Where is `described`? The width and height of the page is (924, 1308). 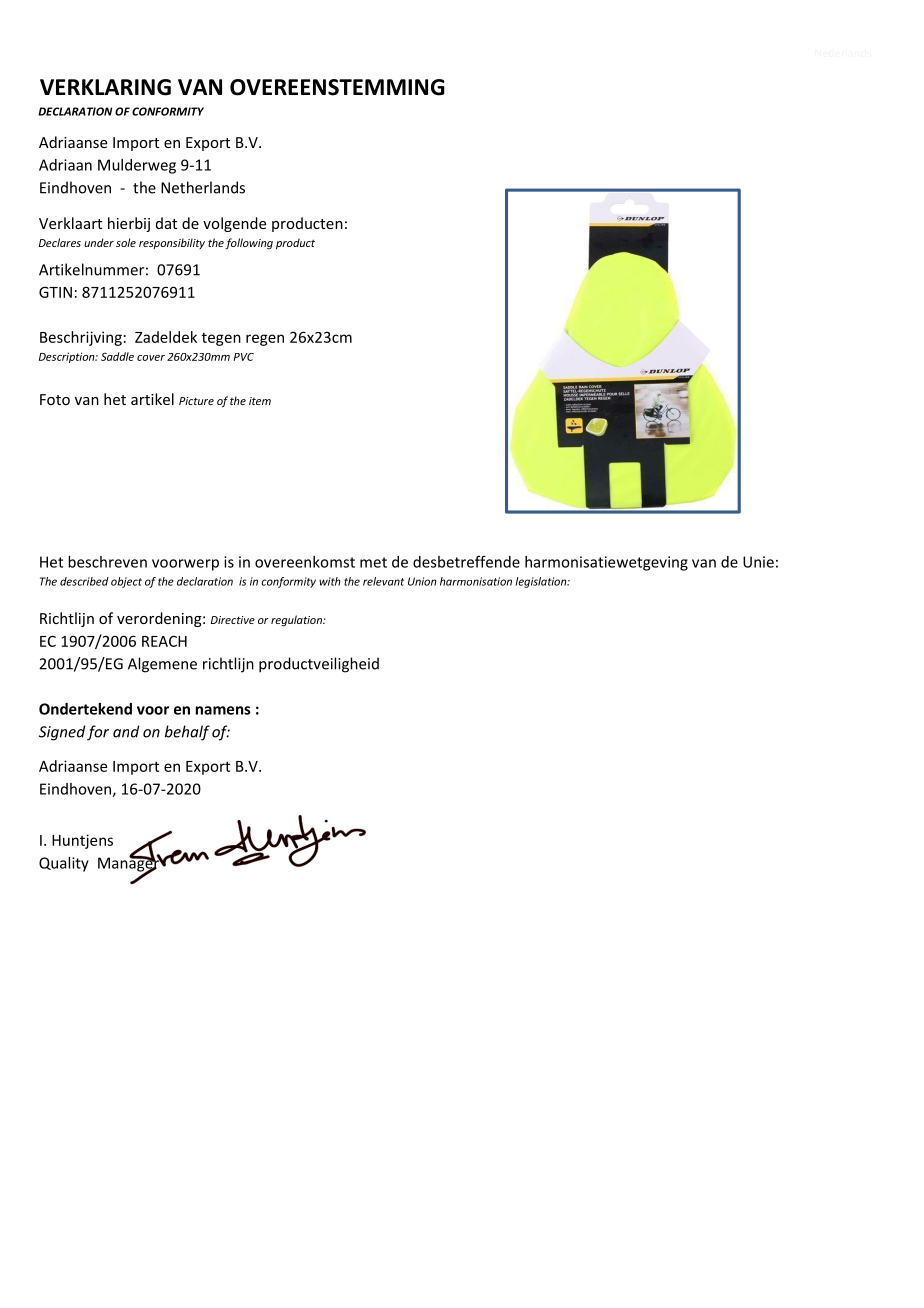
described is located at coordinates (84, 581).
